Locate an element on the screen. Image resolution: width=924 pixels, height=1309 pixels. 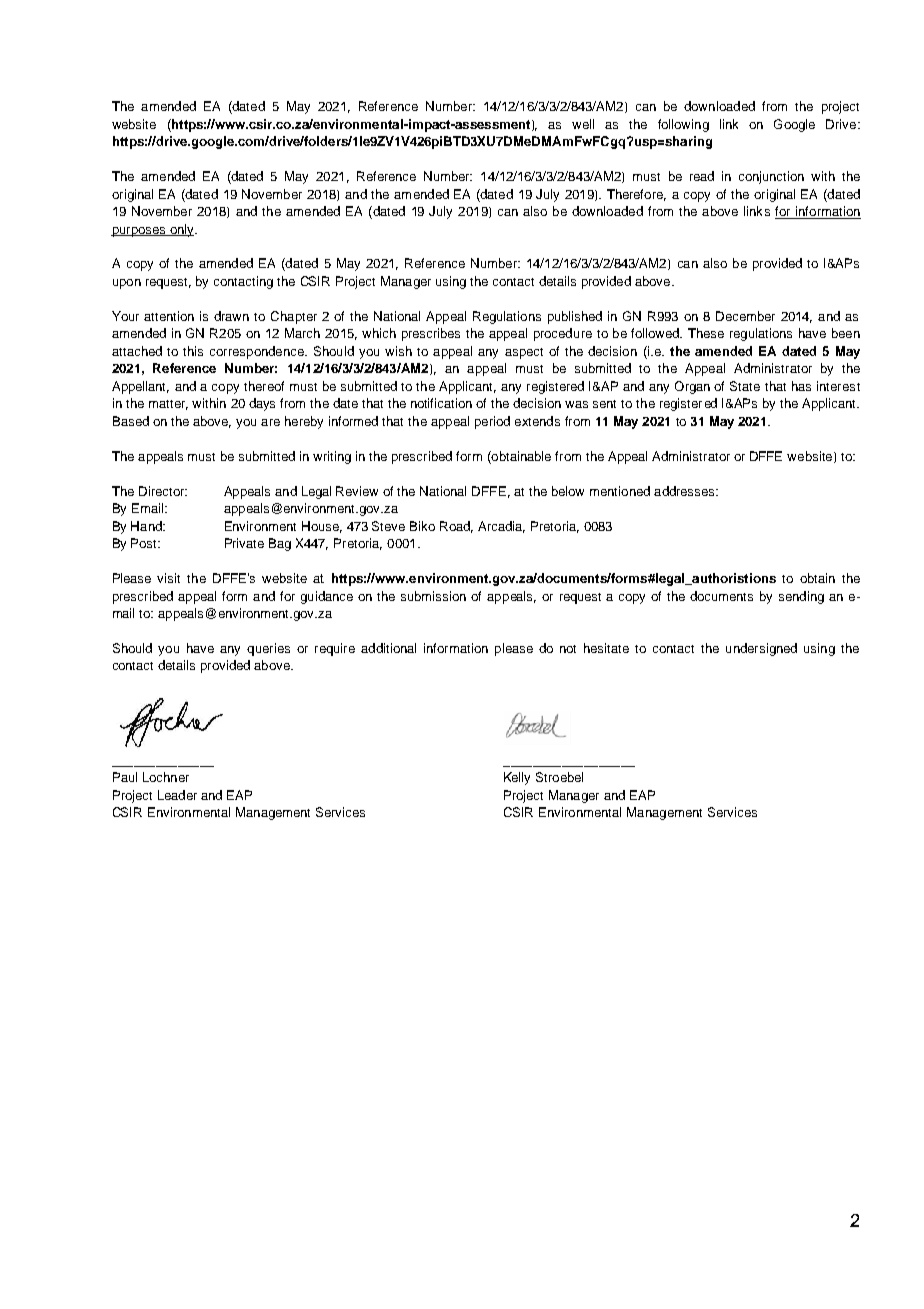
conjunction is located at coordinates (771, 177).
